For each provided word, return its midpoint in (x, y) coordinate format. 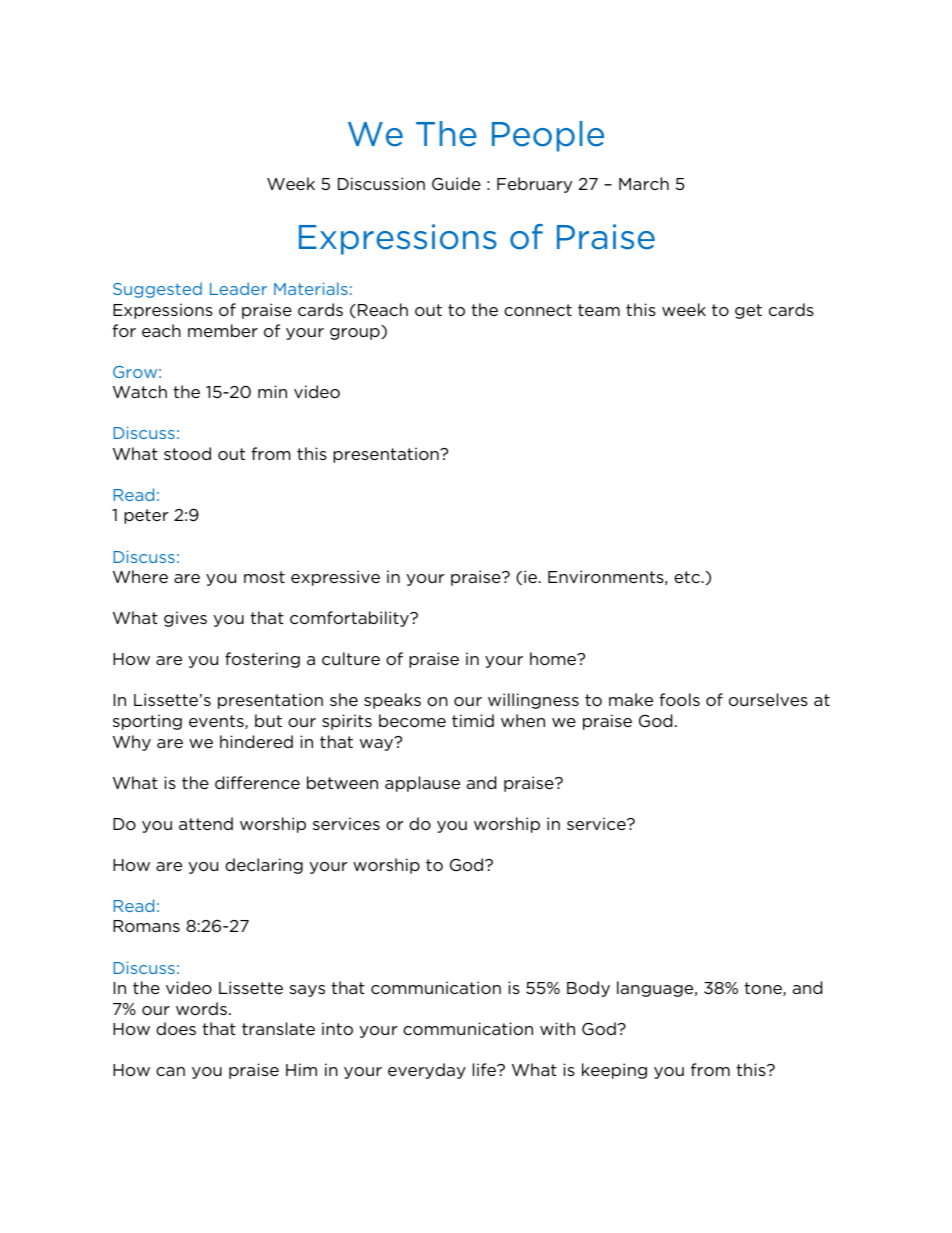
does (176, 1028)
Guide (456, 183)
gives (185, 619)
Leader (238, 288)
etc (687, 577)
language (656, 989)
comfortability (350, 619)
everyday (427, 1071)
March (644, 183)
